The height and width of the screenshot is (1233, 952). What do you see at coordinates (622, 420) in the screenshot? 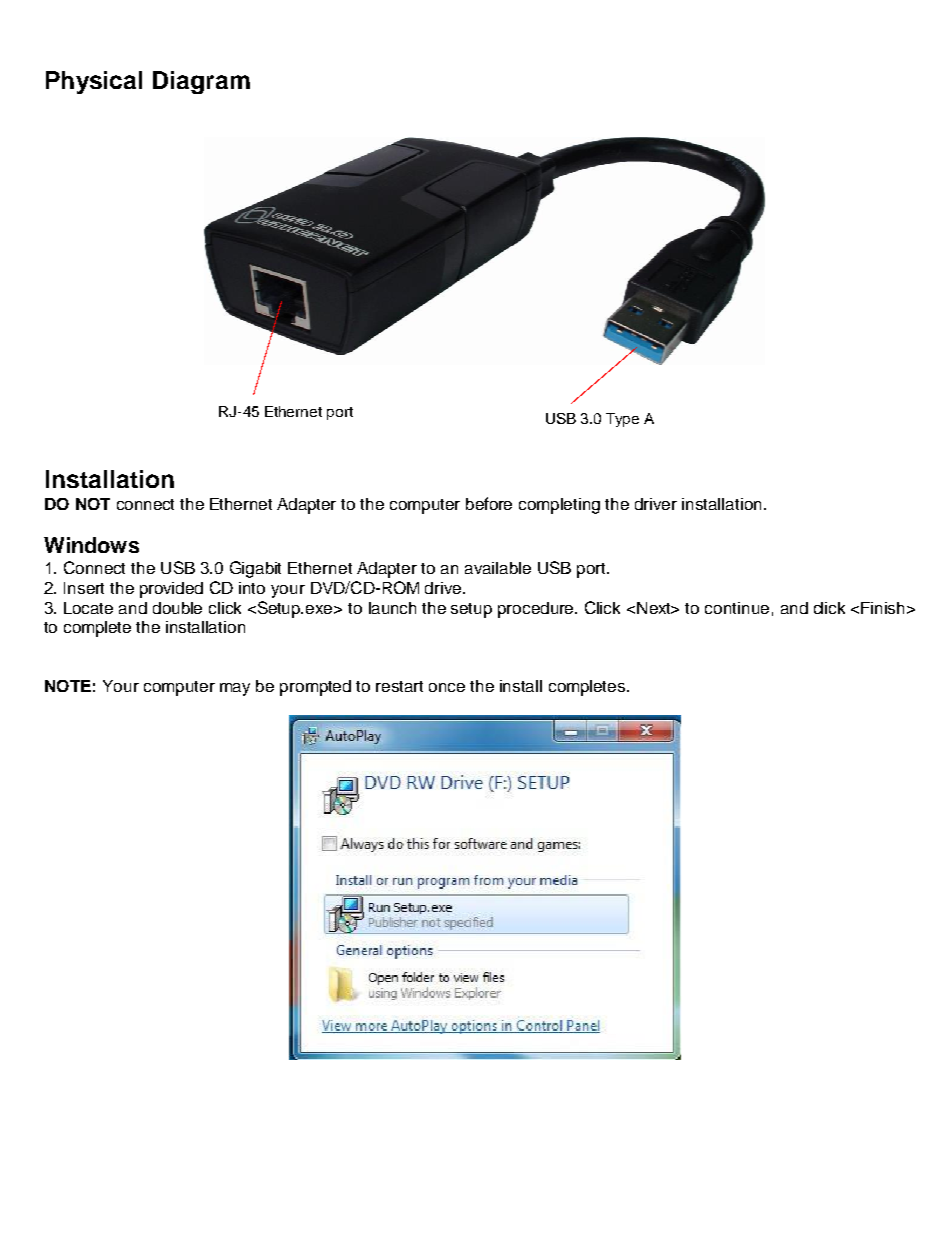
I see `Type` at bounding box center [622, 420].
